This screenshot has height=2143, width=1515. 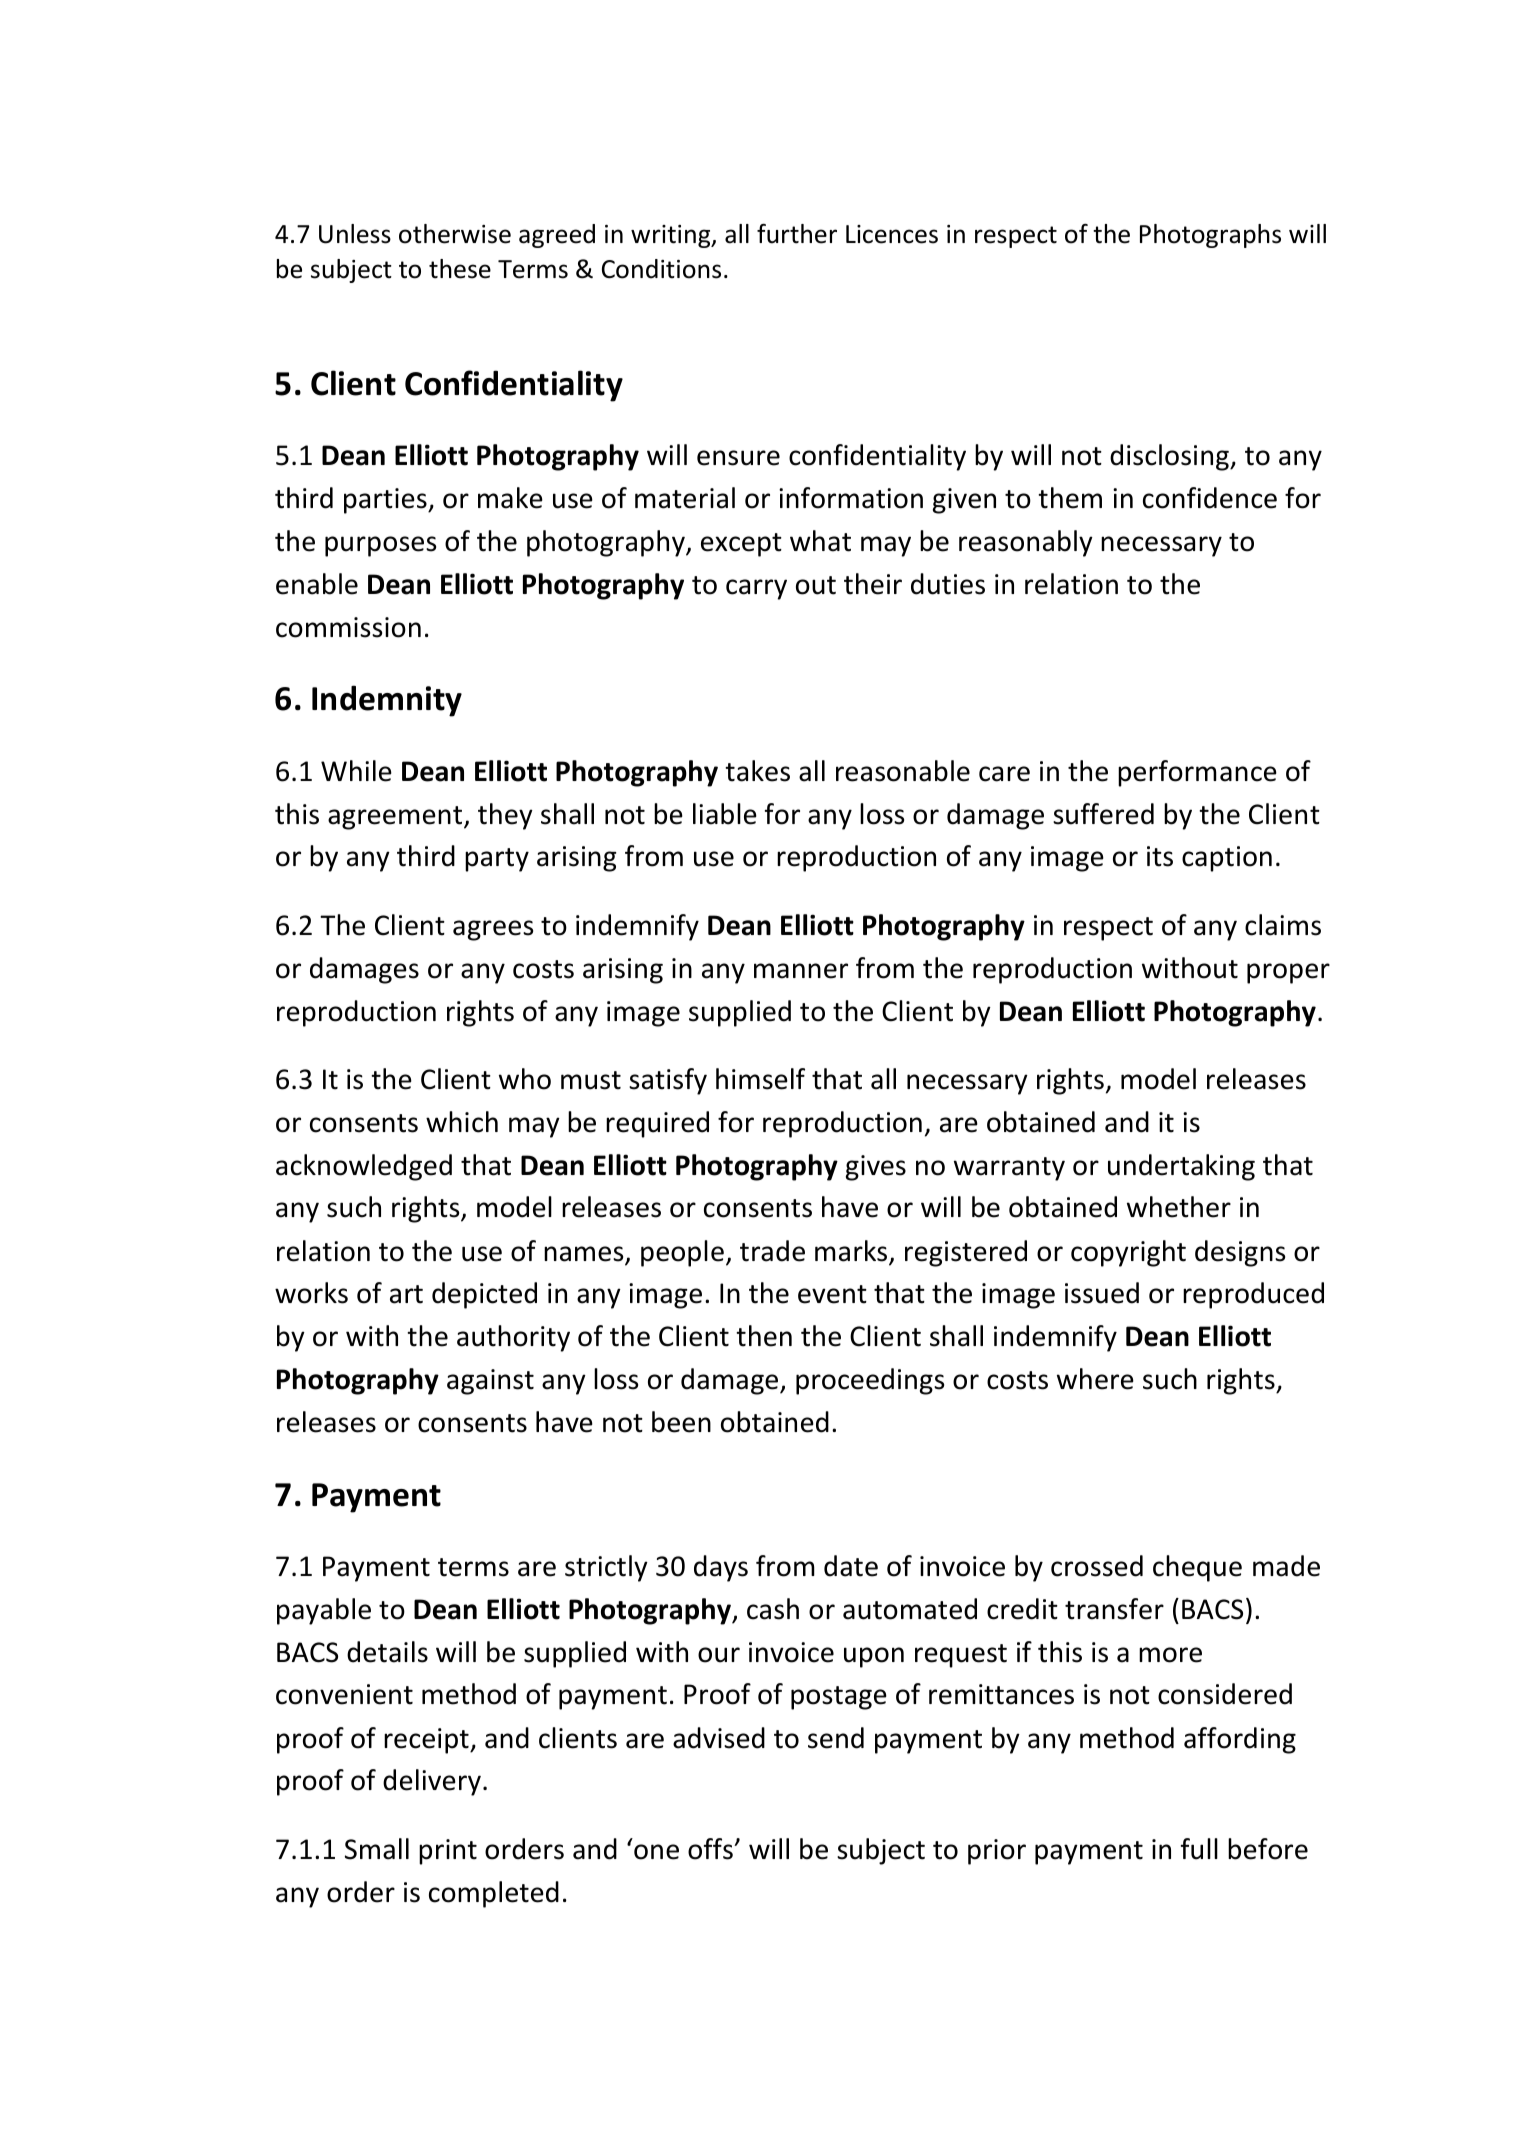 I want to click on offs, so click(x=711, y=1849).
